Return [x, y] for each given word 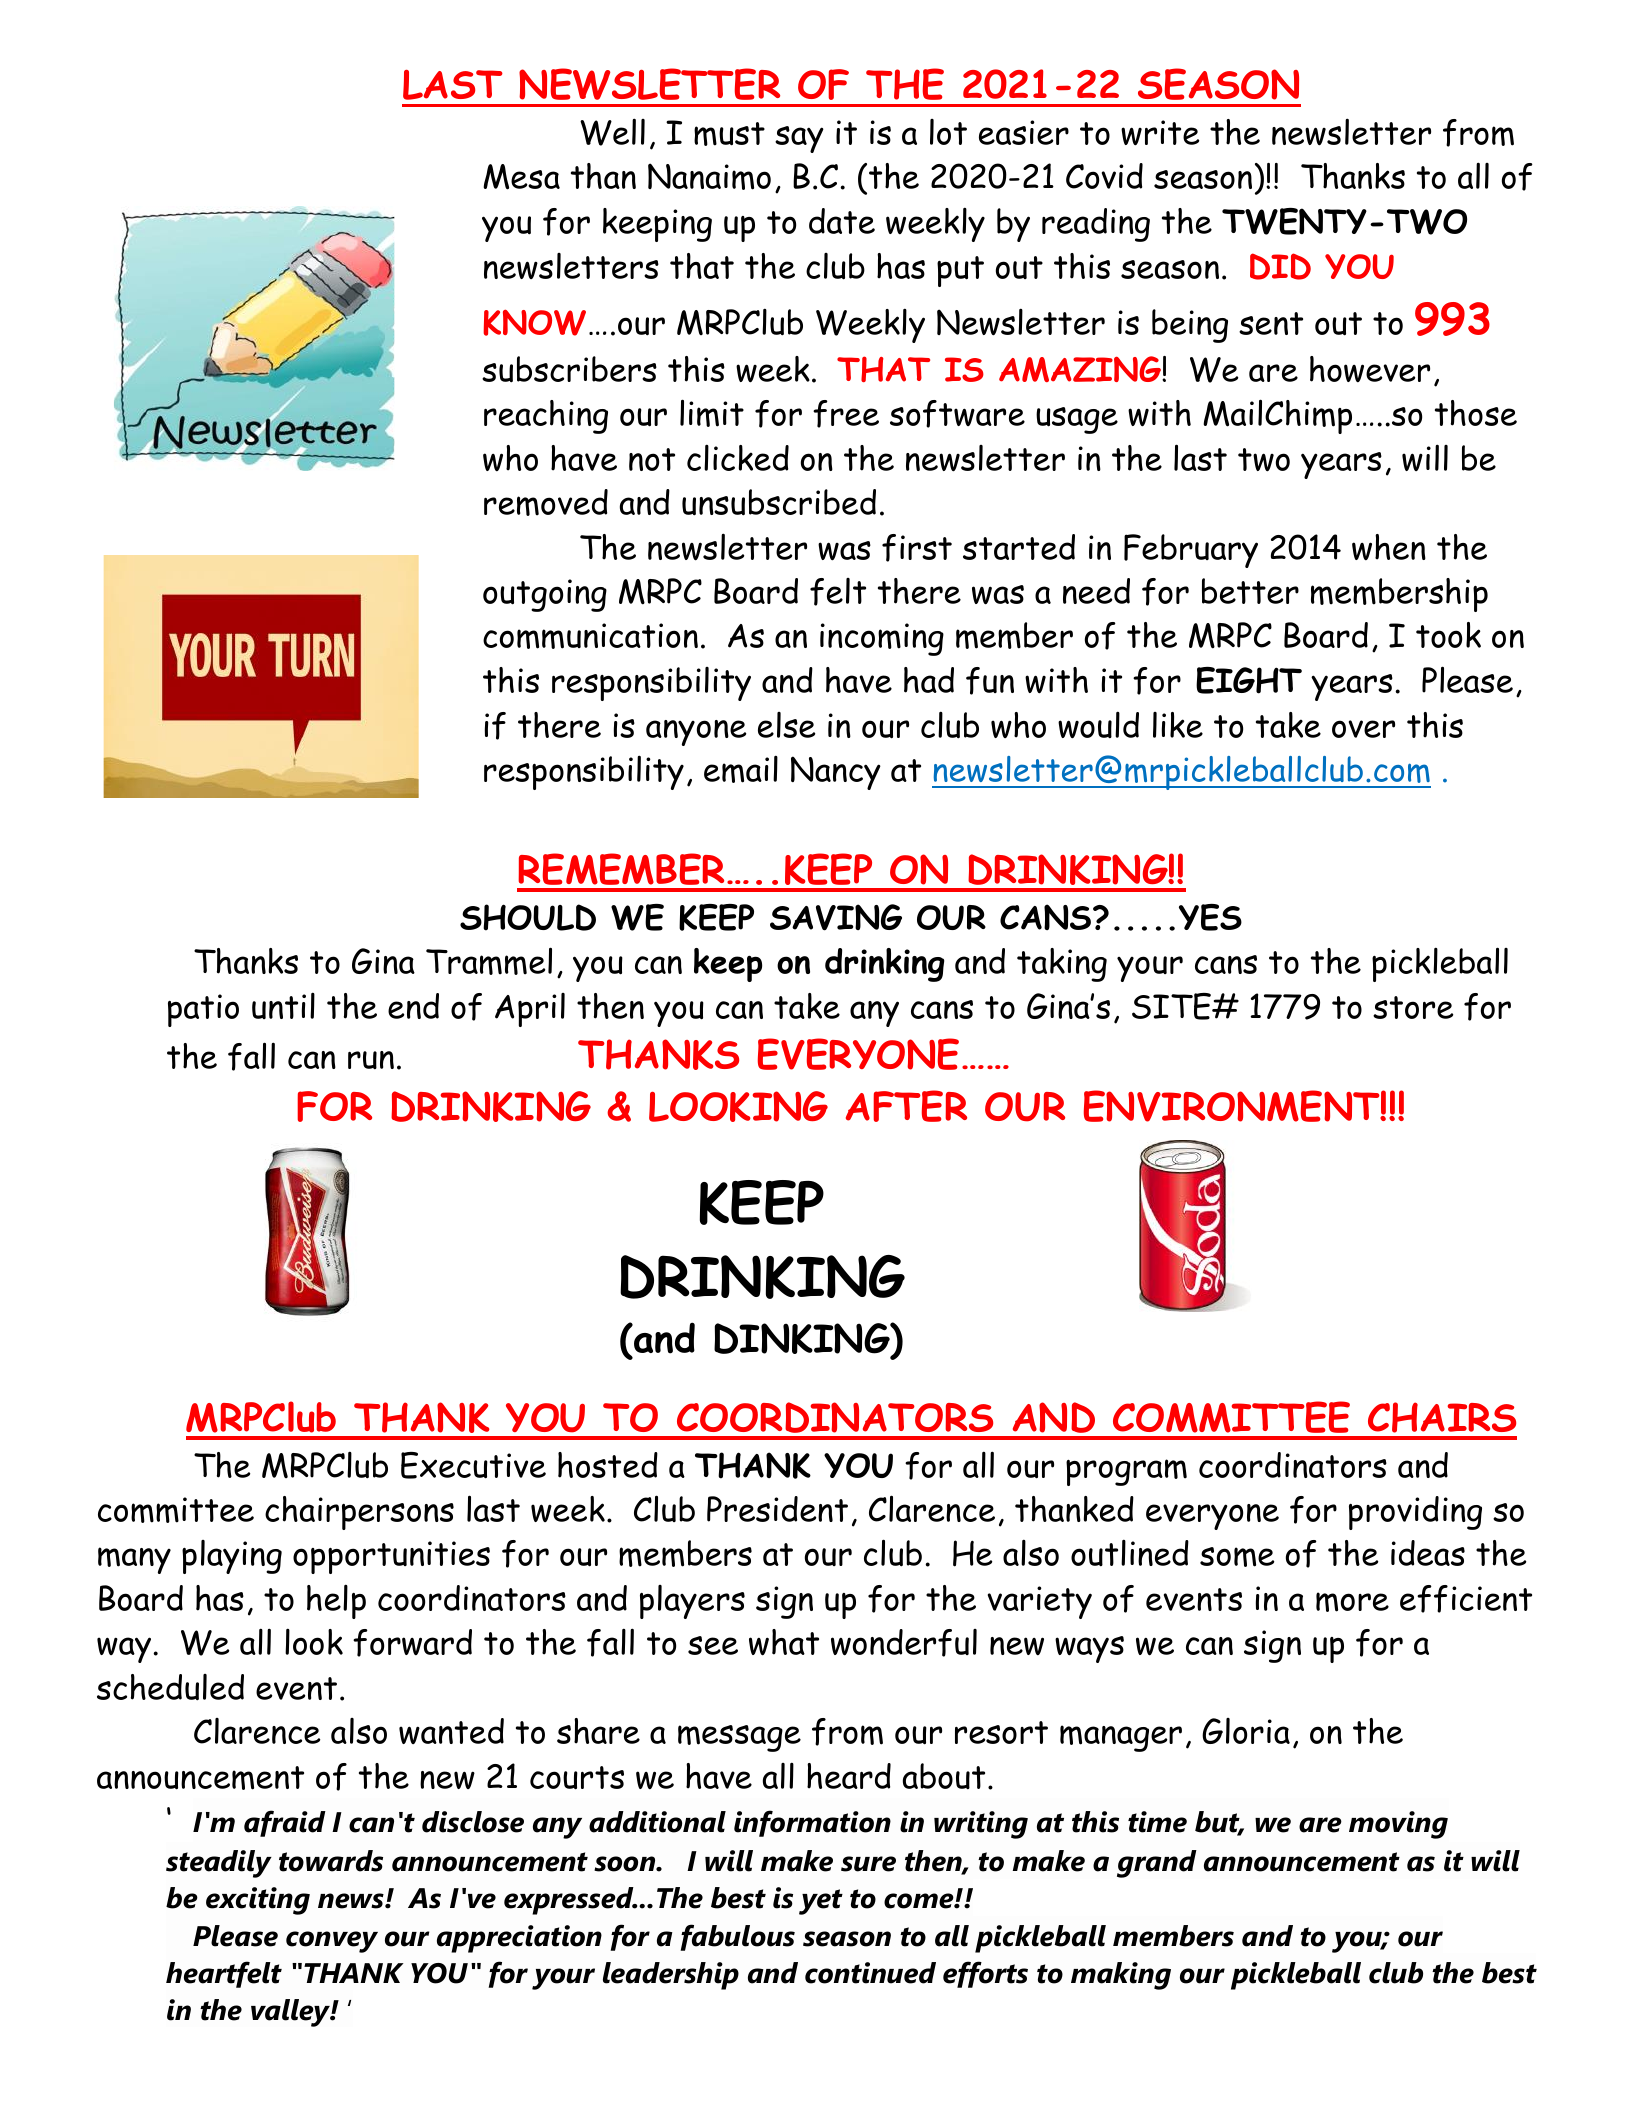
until [283, 1005]
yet [821, 1902]
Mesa [521, 177]
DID [1280, 266]
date [842, 221]
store [1413, 1007]
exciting [258, 1901]
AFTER [906, 1106]
